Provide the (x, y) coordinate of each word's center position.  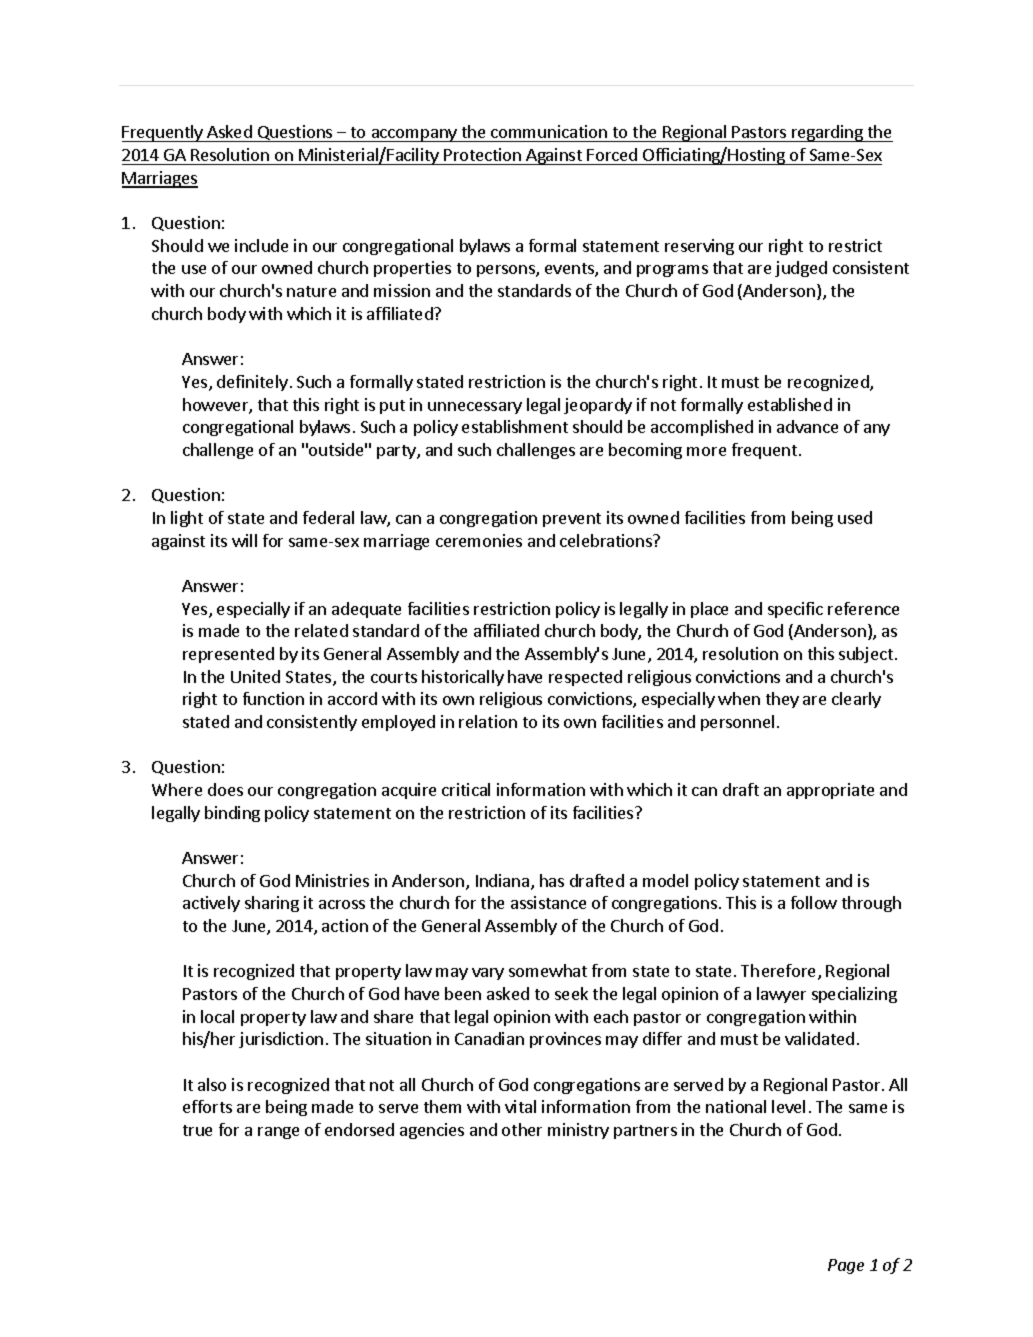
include (261, 245)
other (522, 1129)
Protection (482, 154)
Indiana (502, 880)
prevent (572, 520)
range (278, 1133)
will (244, 540)
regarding (827, 133)
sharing (272, 904)
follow (814, 902)
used (855, 517)
